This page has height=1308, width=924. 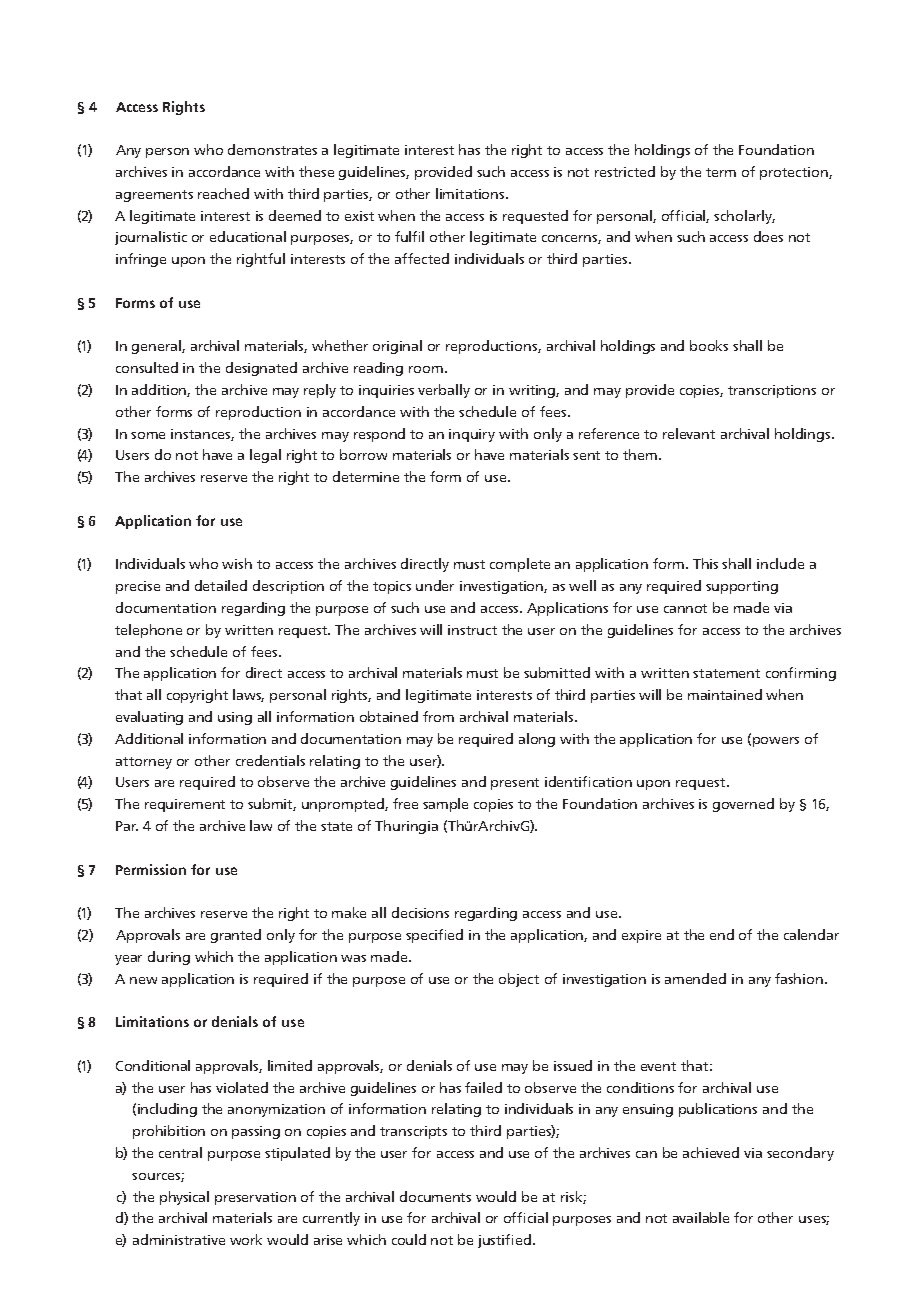 I want to click on using, so click(x=235, y=718).
